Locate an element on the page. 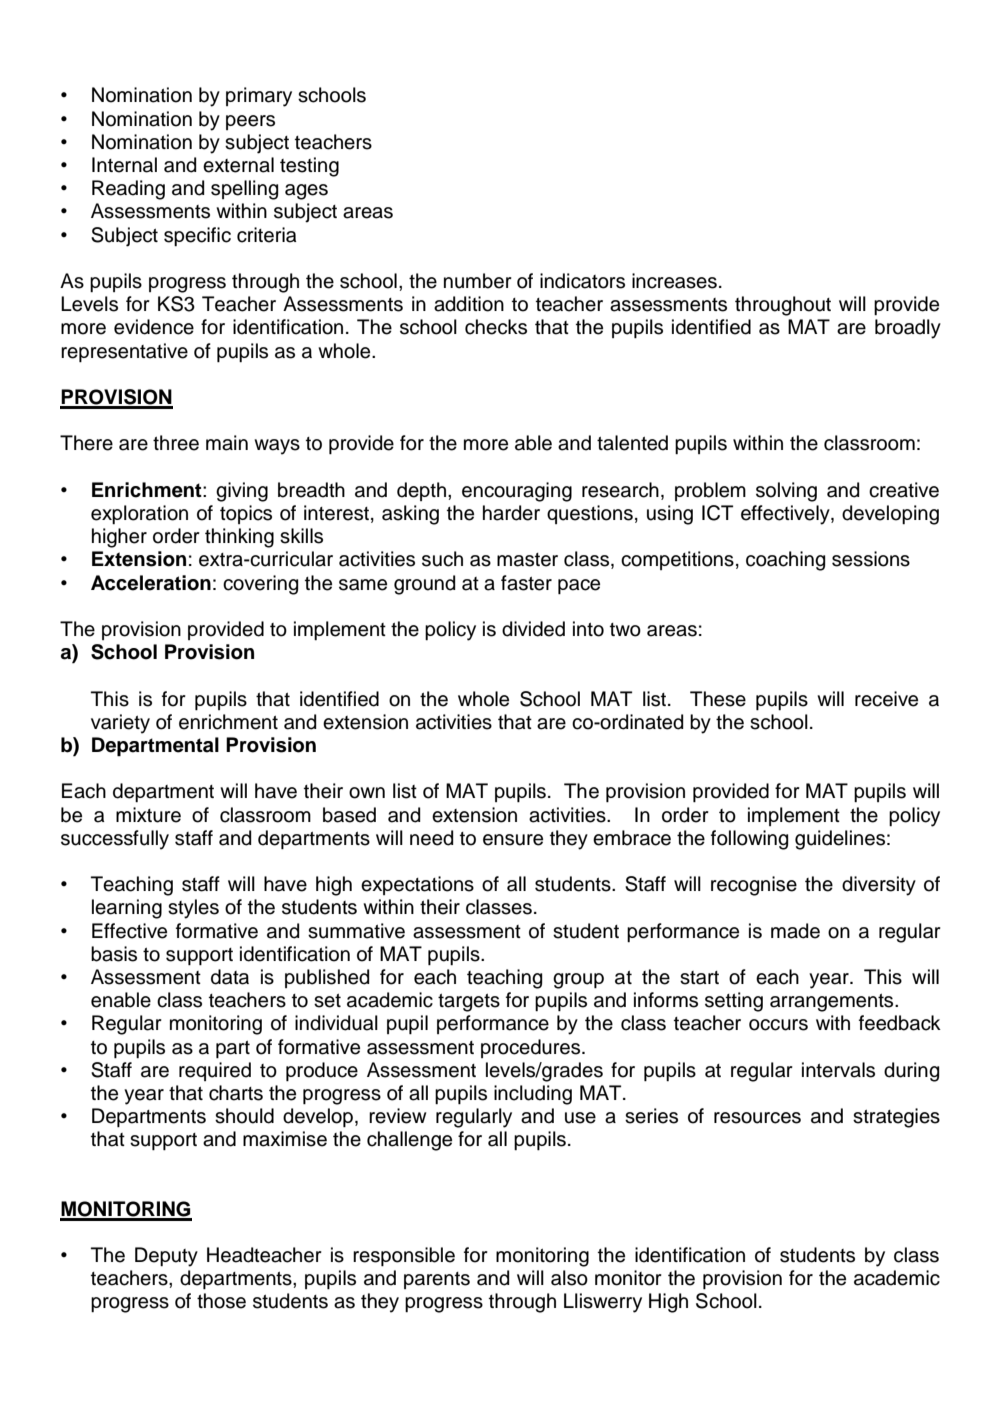 This document has width=1001, height=1415. exploration is located at coordinates (139, 514).
